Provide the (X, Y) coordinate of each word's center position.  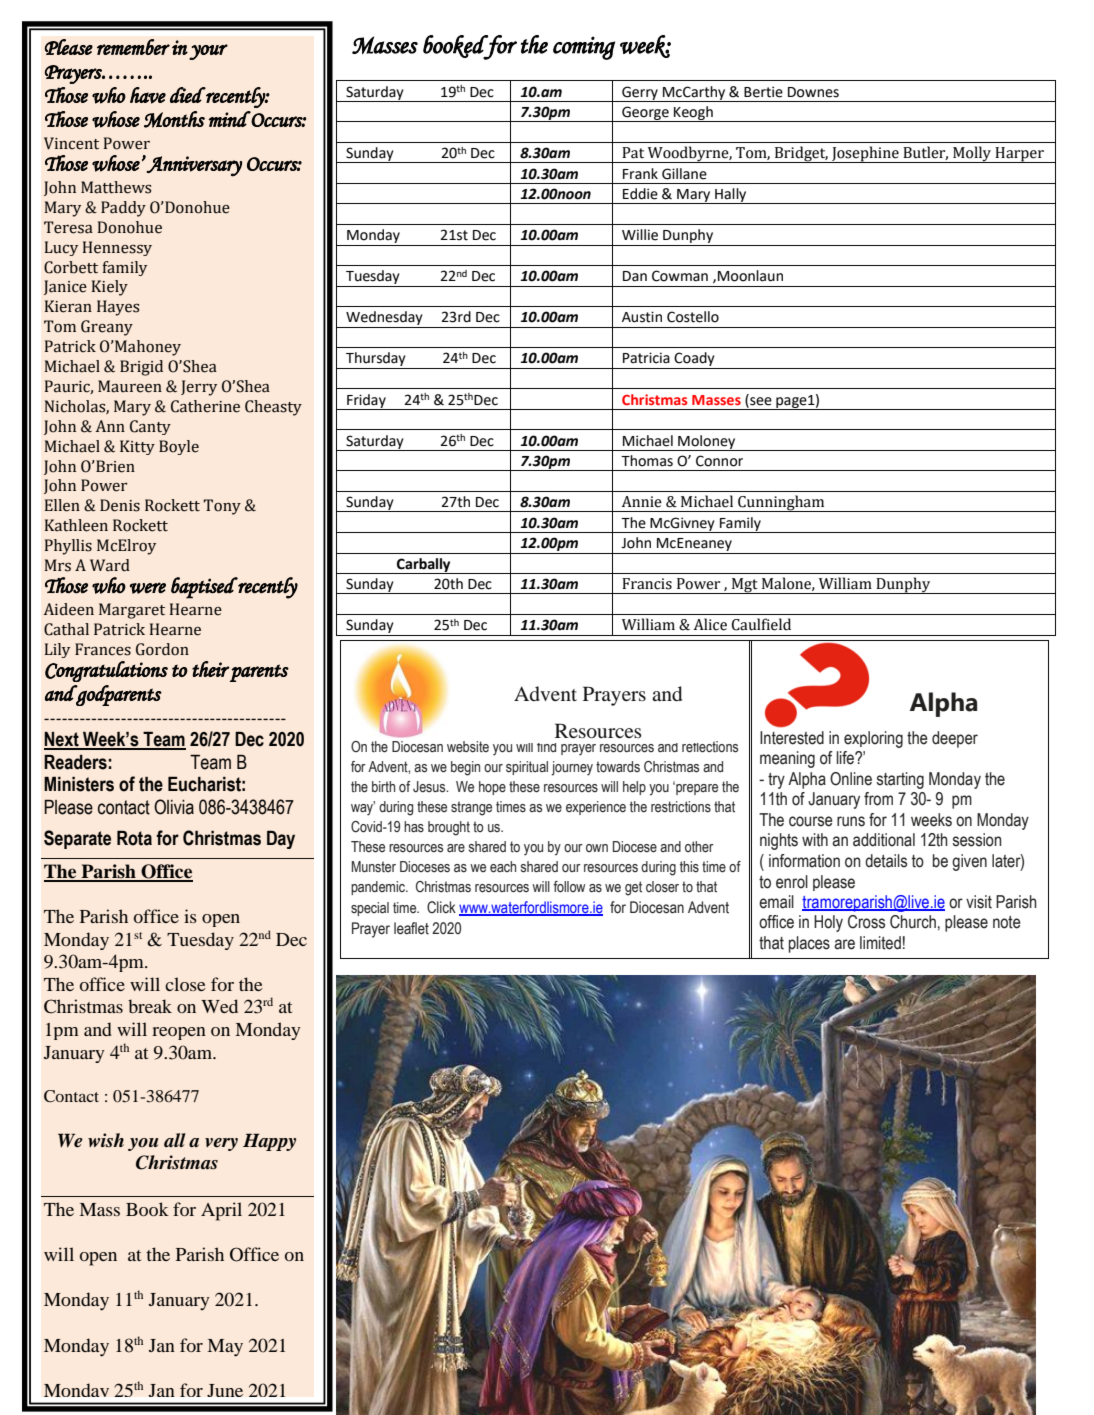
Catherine (205, 406)
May (225, 1348)
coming (584, 48)
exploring (873, 739)
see (760, 402)
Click (441, 907)
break (150, 1006)
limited (880, 943)
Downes (813, 92)
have (148, 95)
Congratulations (106, 671)
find (546, 747)
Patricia (646, 358)
